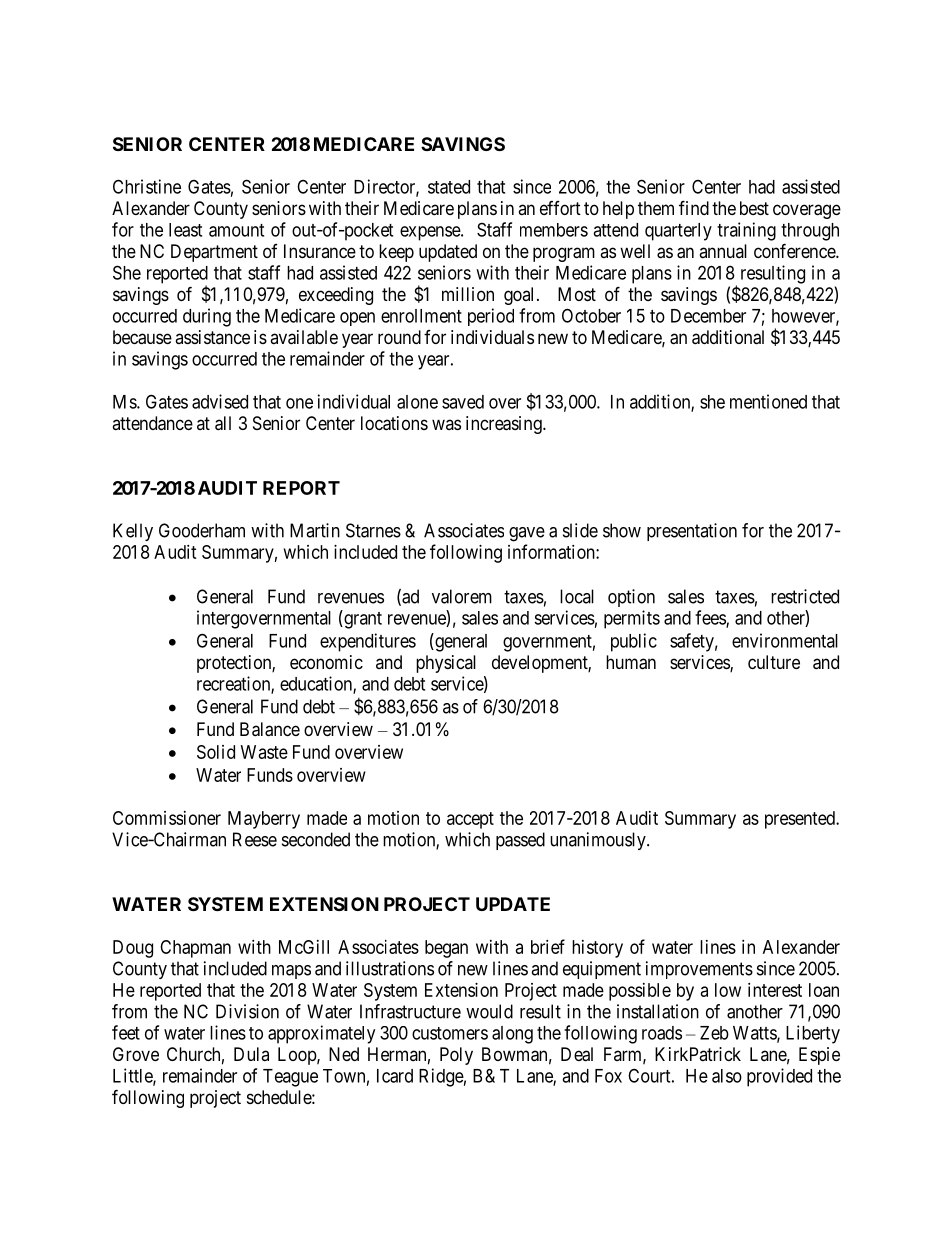 This screenshot has width=952, height=1233. What do you see at coordinates (255, 839) in the screenshot?
I see `Reese` at bounding box center [255, 839].
